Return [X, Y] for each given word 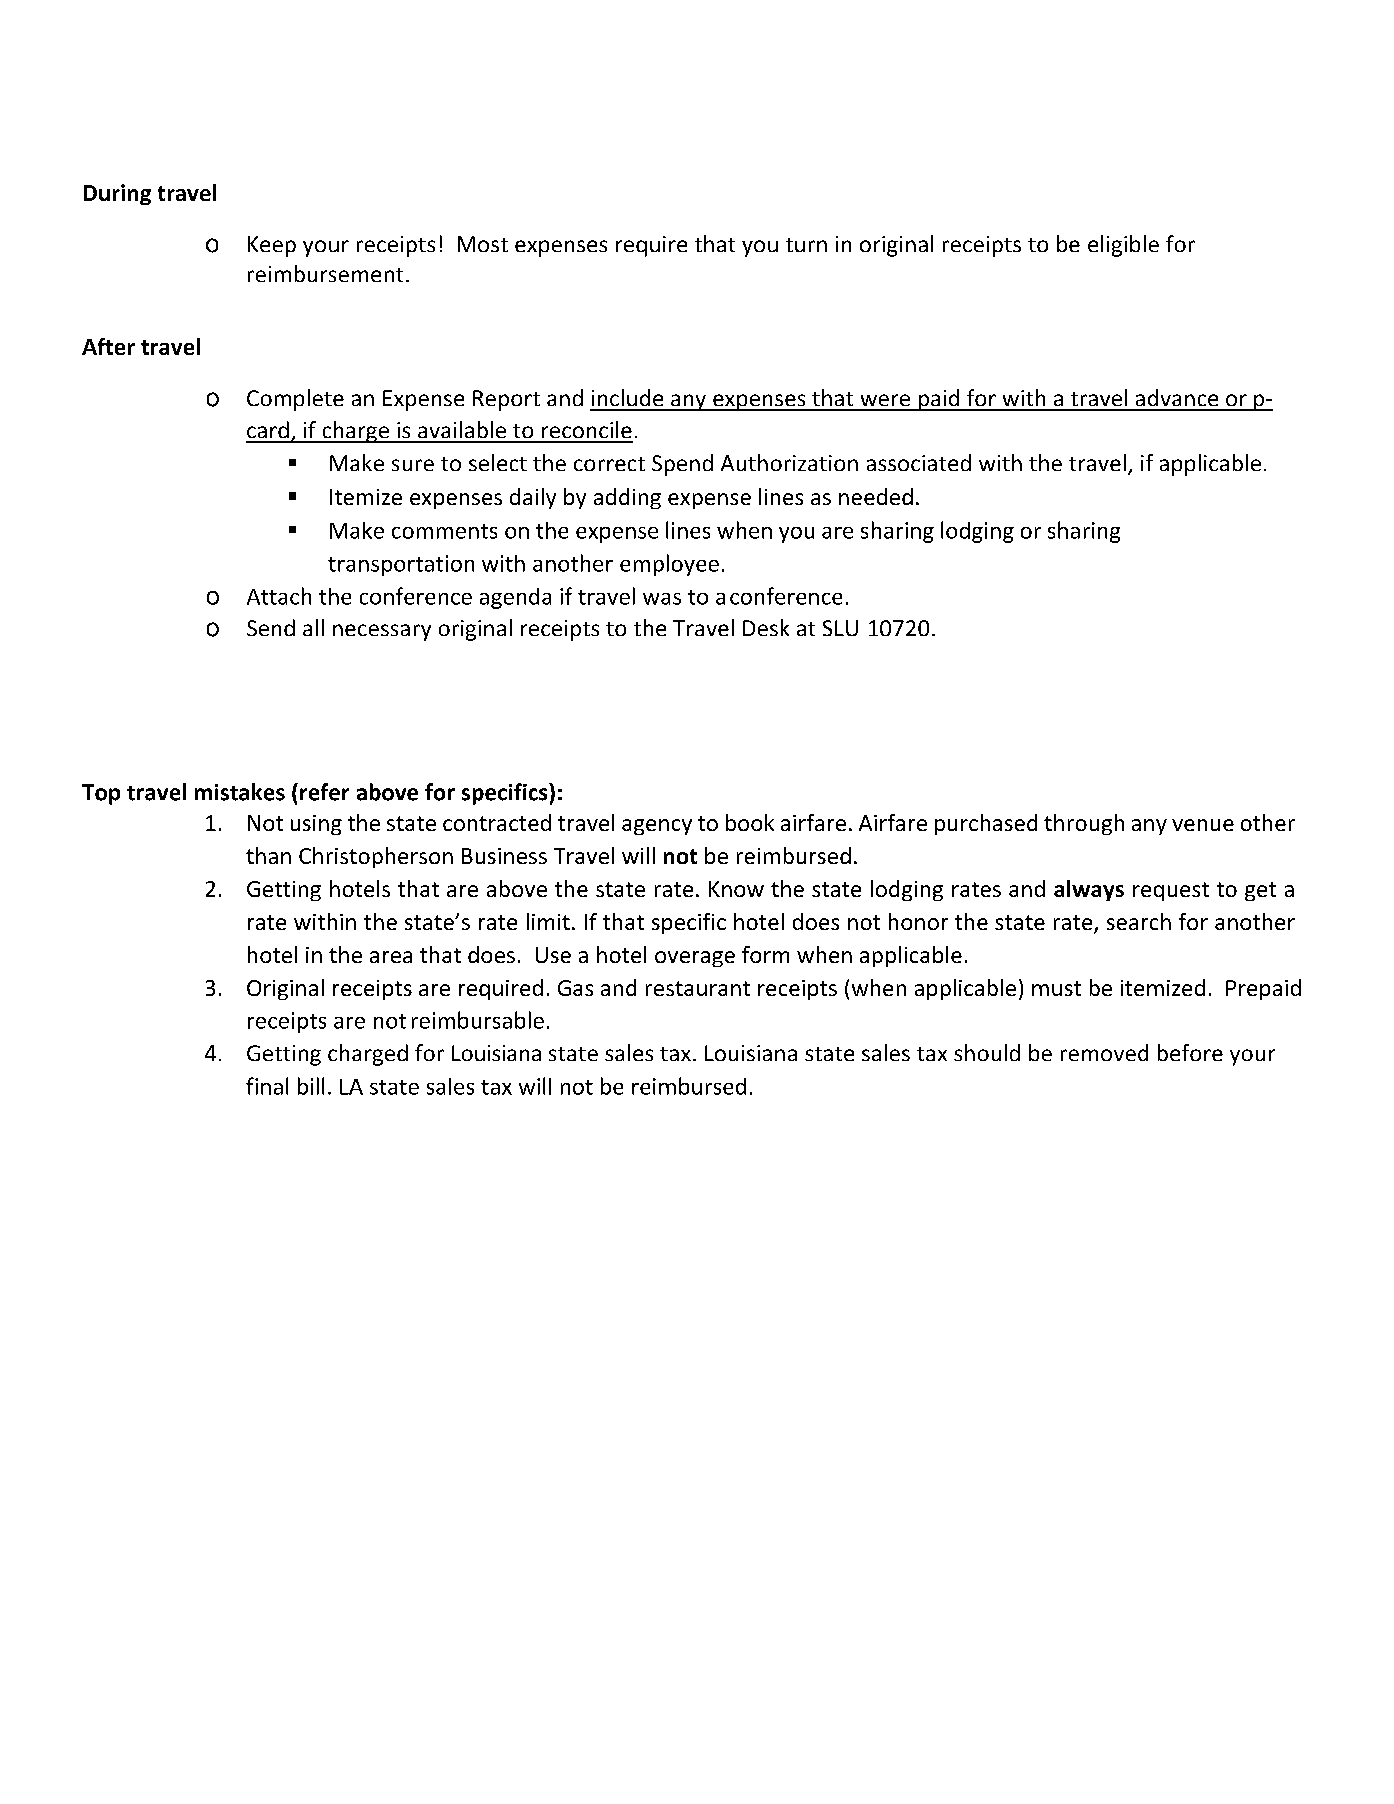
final [267, 1086]
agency [657, 827]
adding [627, 498]
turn [806, 245]
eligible [1123, 246]
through [1084, 824]
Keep [272, 246]
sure [413, 465]
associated [919, 462]
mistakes [240, 792]
